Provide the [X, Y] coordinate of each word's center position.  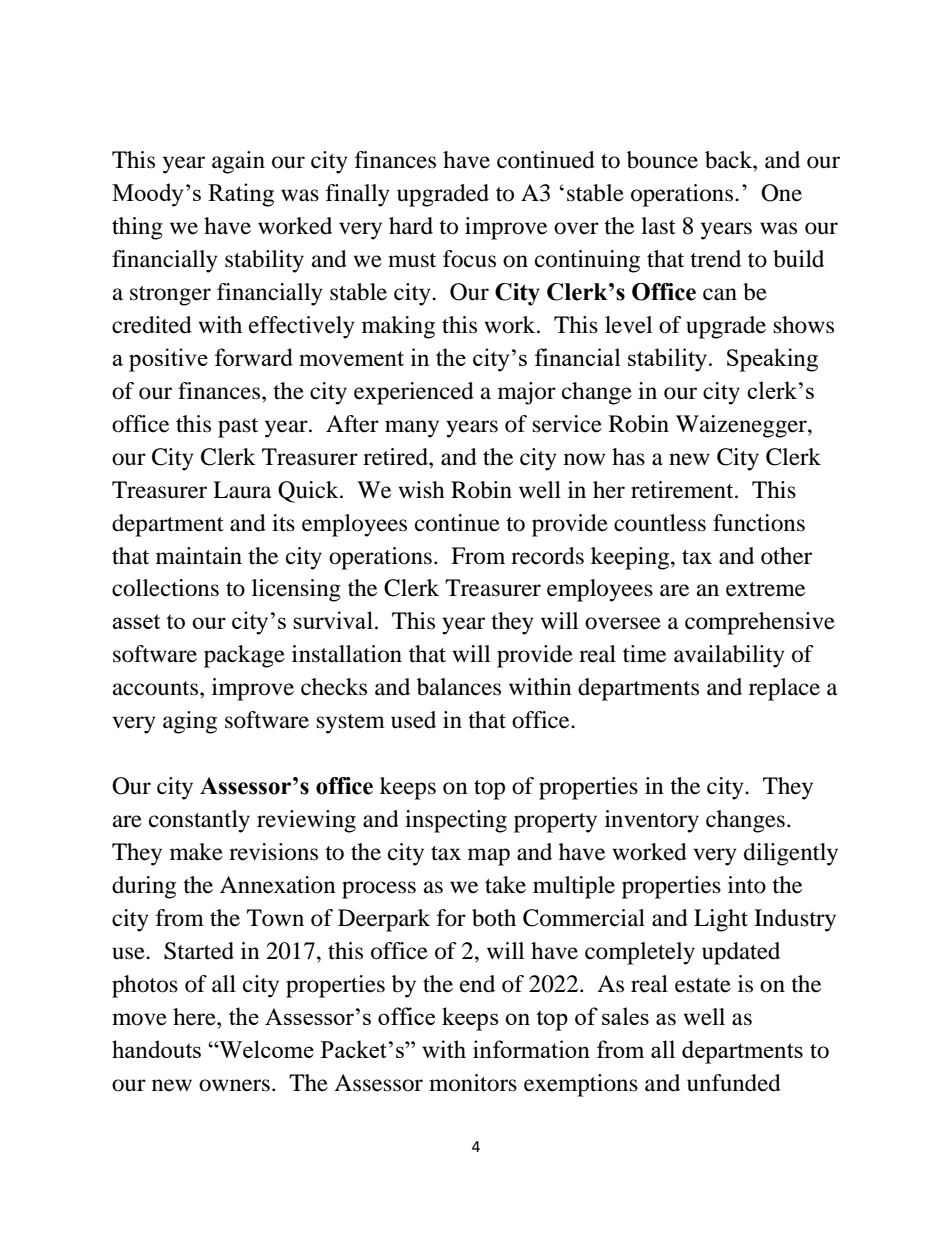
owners [234, 1085]
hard [411, 226]
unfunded [734, 1083]
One [781, 193]
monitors [473, 1083]
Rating [241, 195]
